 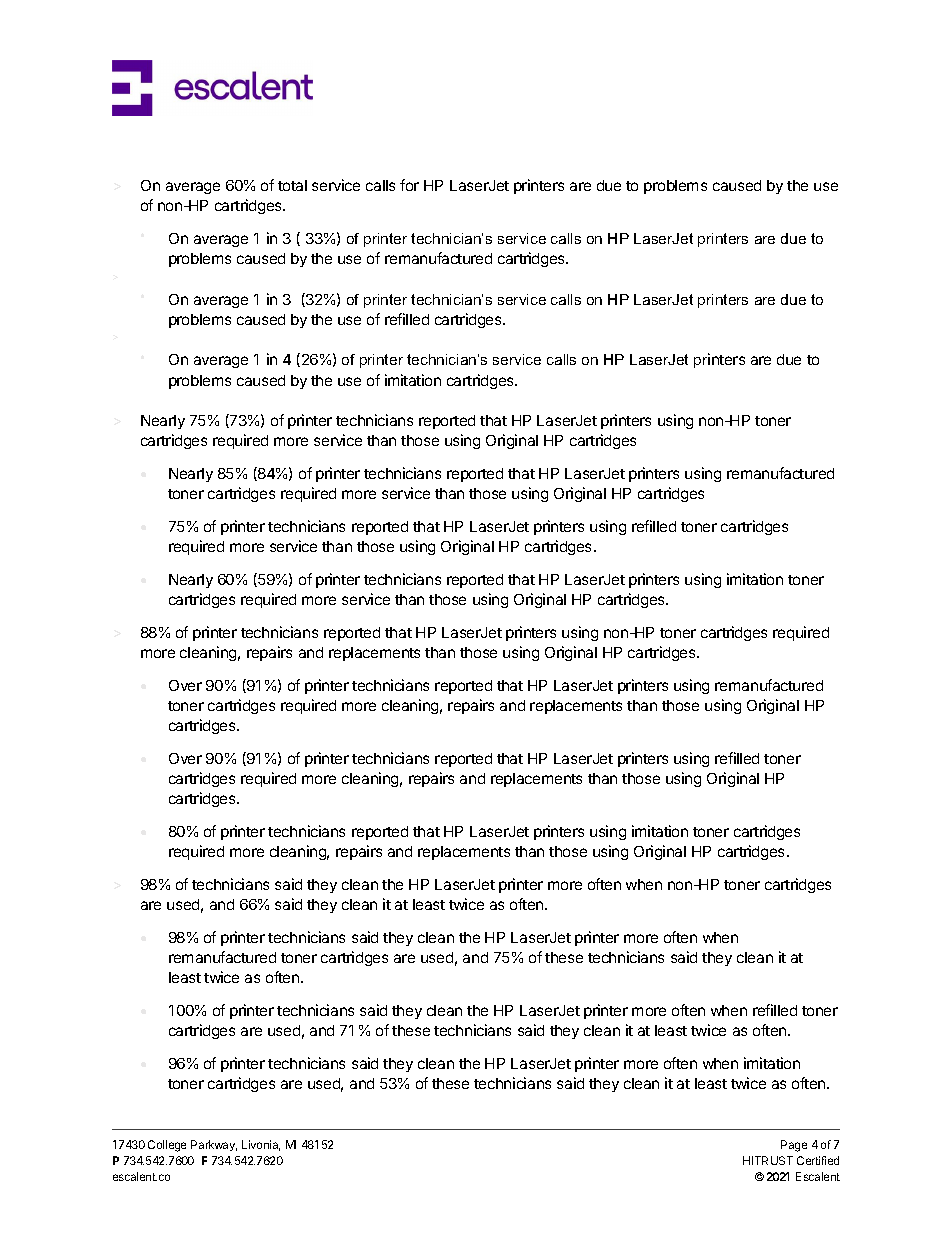 I want to click on College, so click(x=167, y=1146).
